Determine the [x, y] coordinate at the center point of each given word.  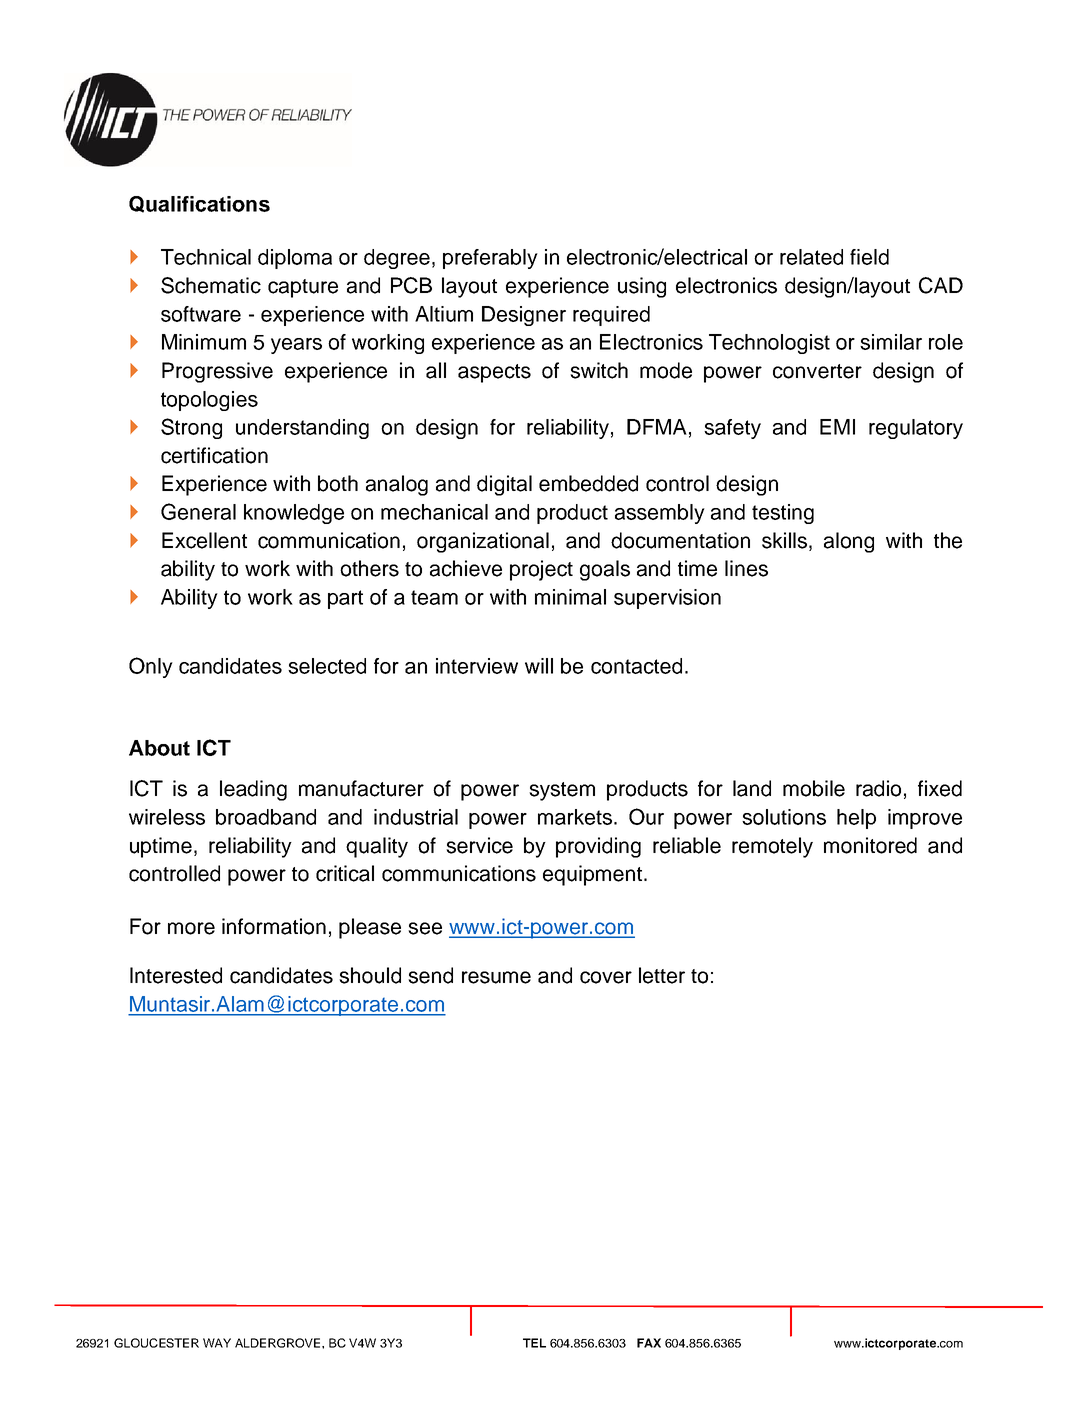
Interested [176, 975]
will [539, 666]
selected [327, 666]
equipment [592, 875]
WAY [217, 1343]
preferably [490, 259]
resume [496, 977]
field [869, 257]
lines [746, 568]
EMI [837, 427]
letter [662, 975]
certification [214, 455]
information [274, 926]
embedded [588, 483]
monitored [870, 845]
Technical [206, 257]
